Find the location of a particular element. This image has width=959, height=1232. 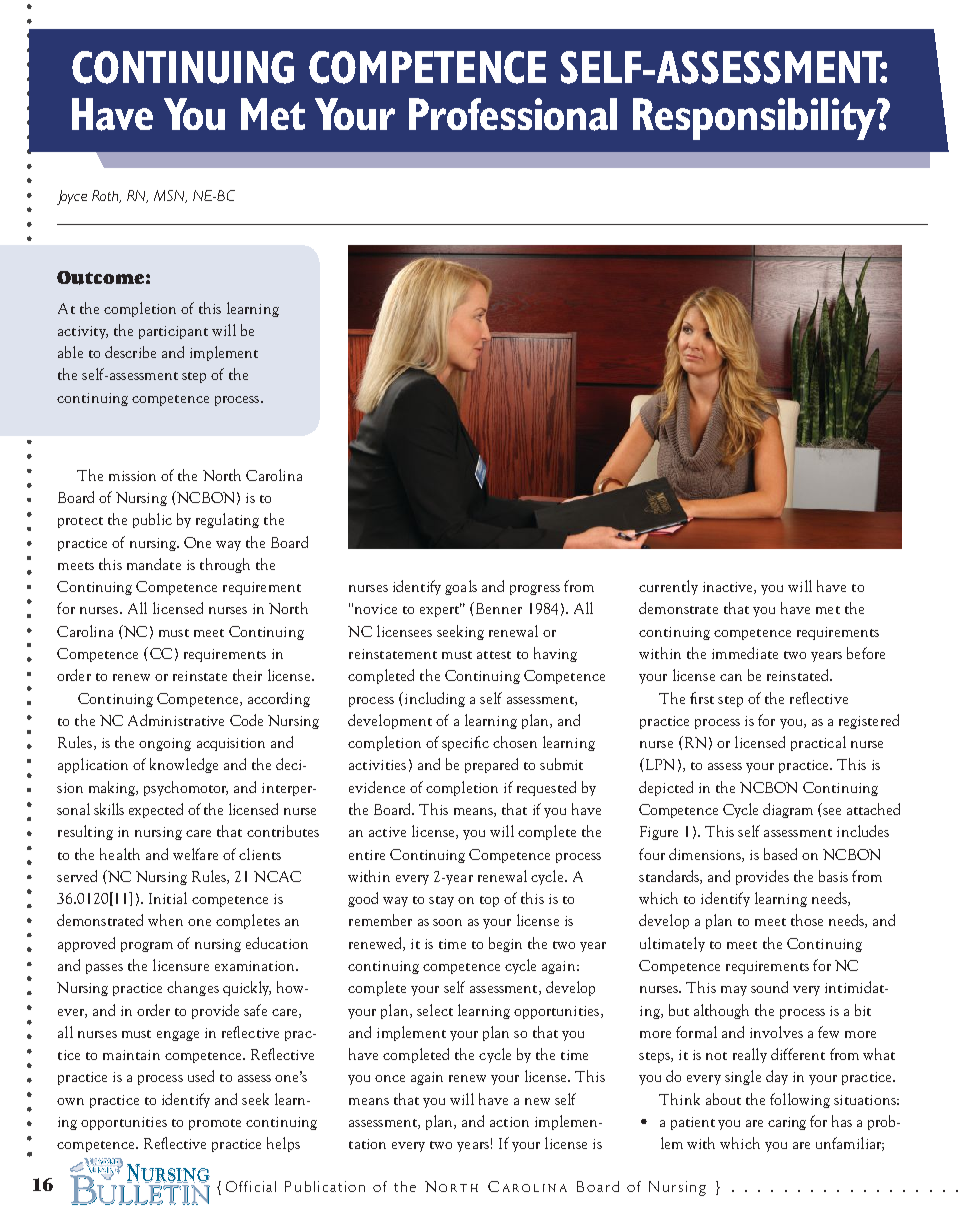

diagram is located at coordinates (788, 810).
